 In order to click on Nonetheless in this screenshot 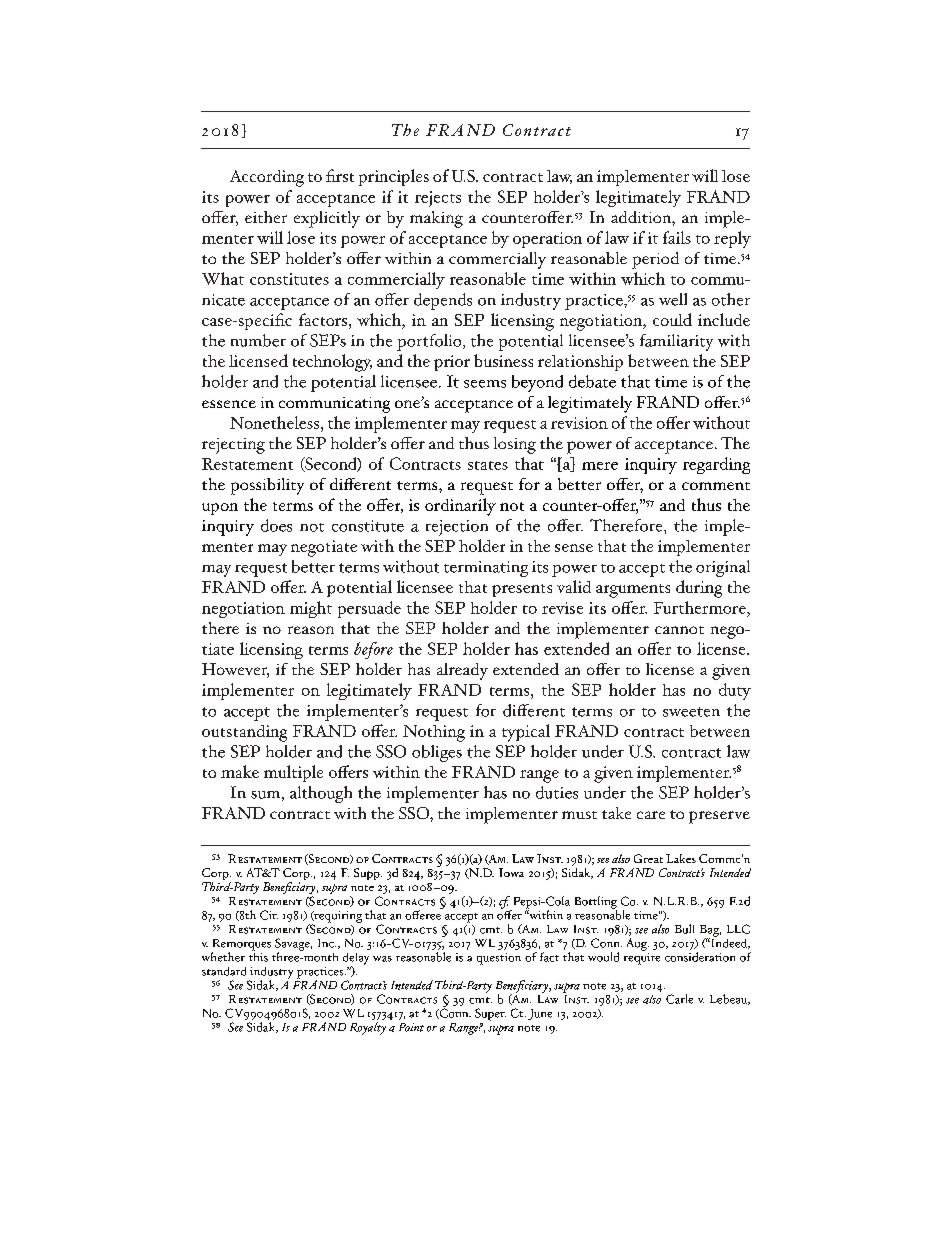, I will do `click(276, 422)`.
